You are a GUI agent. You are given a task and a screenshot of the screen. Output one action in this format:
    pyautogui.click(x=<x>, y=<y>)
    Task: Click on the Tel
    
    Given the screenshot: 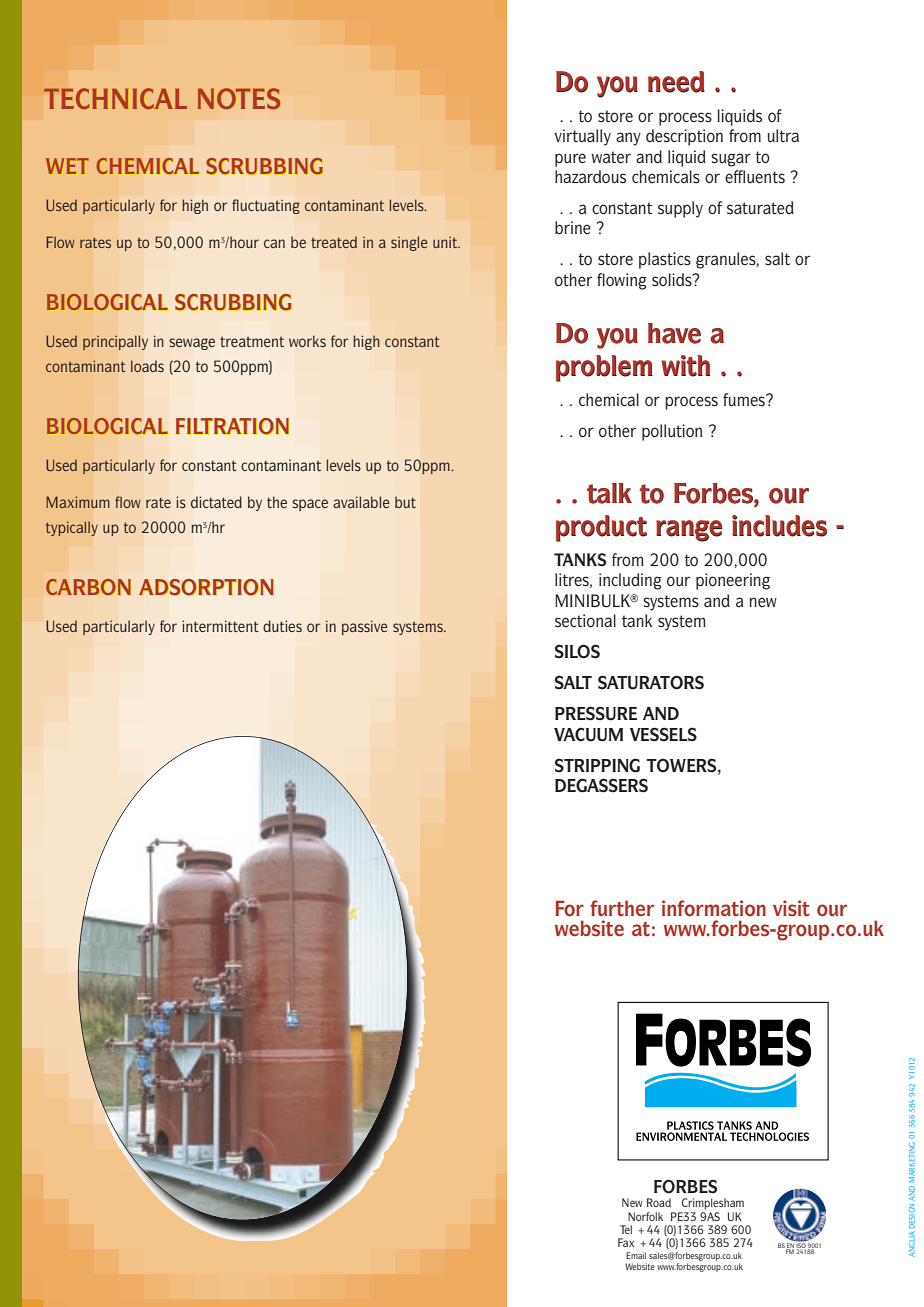 What is the action you would take?
    pyautogui.click(x=626, y=1229)
